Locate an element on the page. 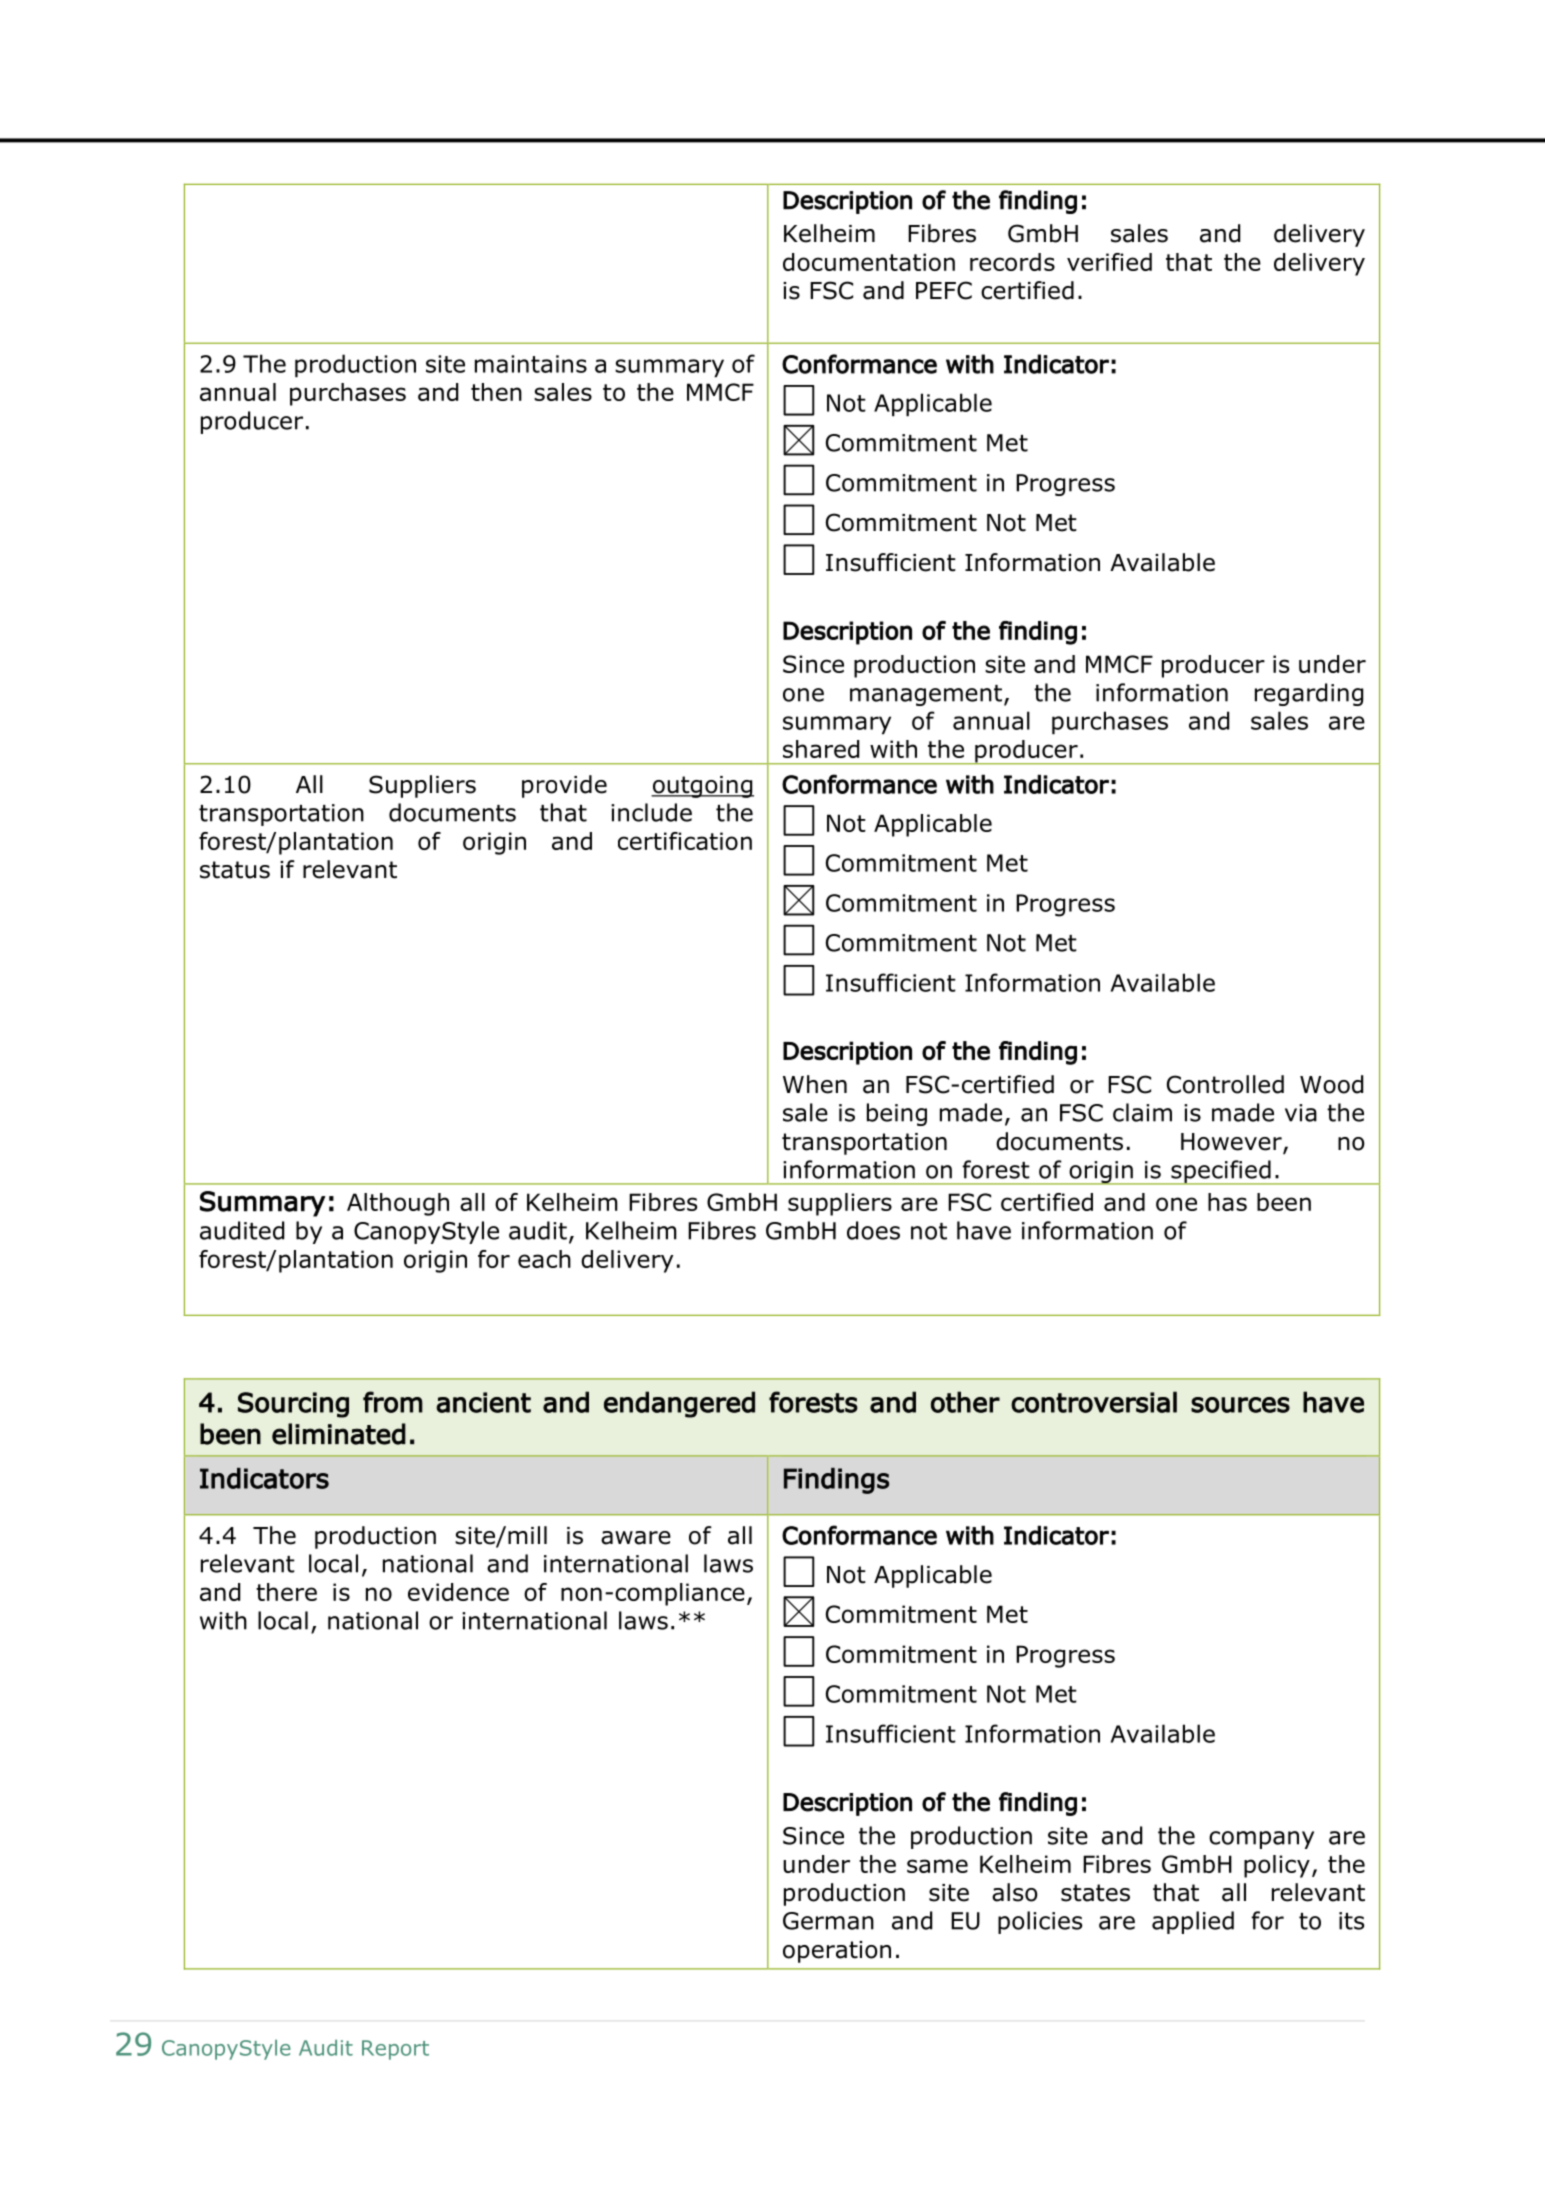 The width and height of the document is (1545, 2185). verified is located at coordinates (1109, 262).
